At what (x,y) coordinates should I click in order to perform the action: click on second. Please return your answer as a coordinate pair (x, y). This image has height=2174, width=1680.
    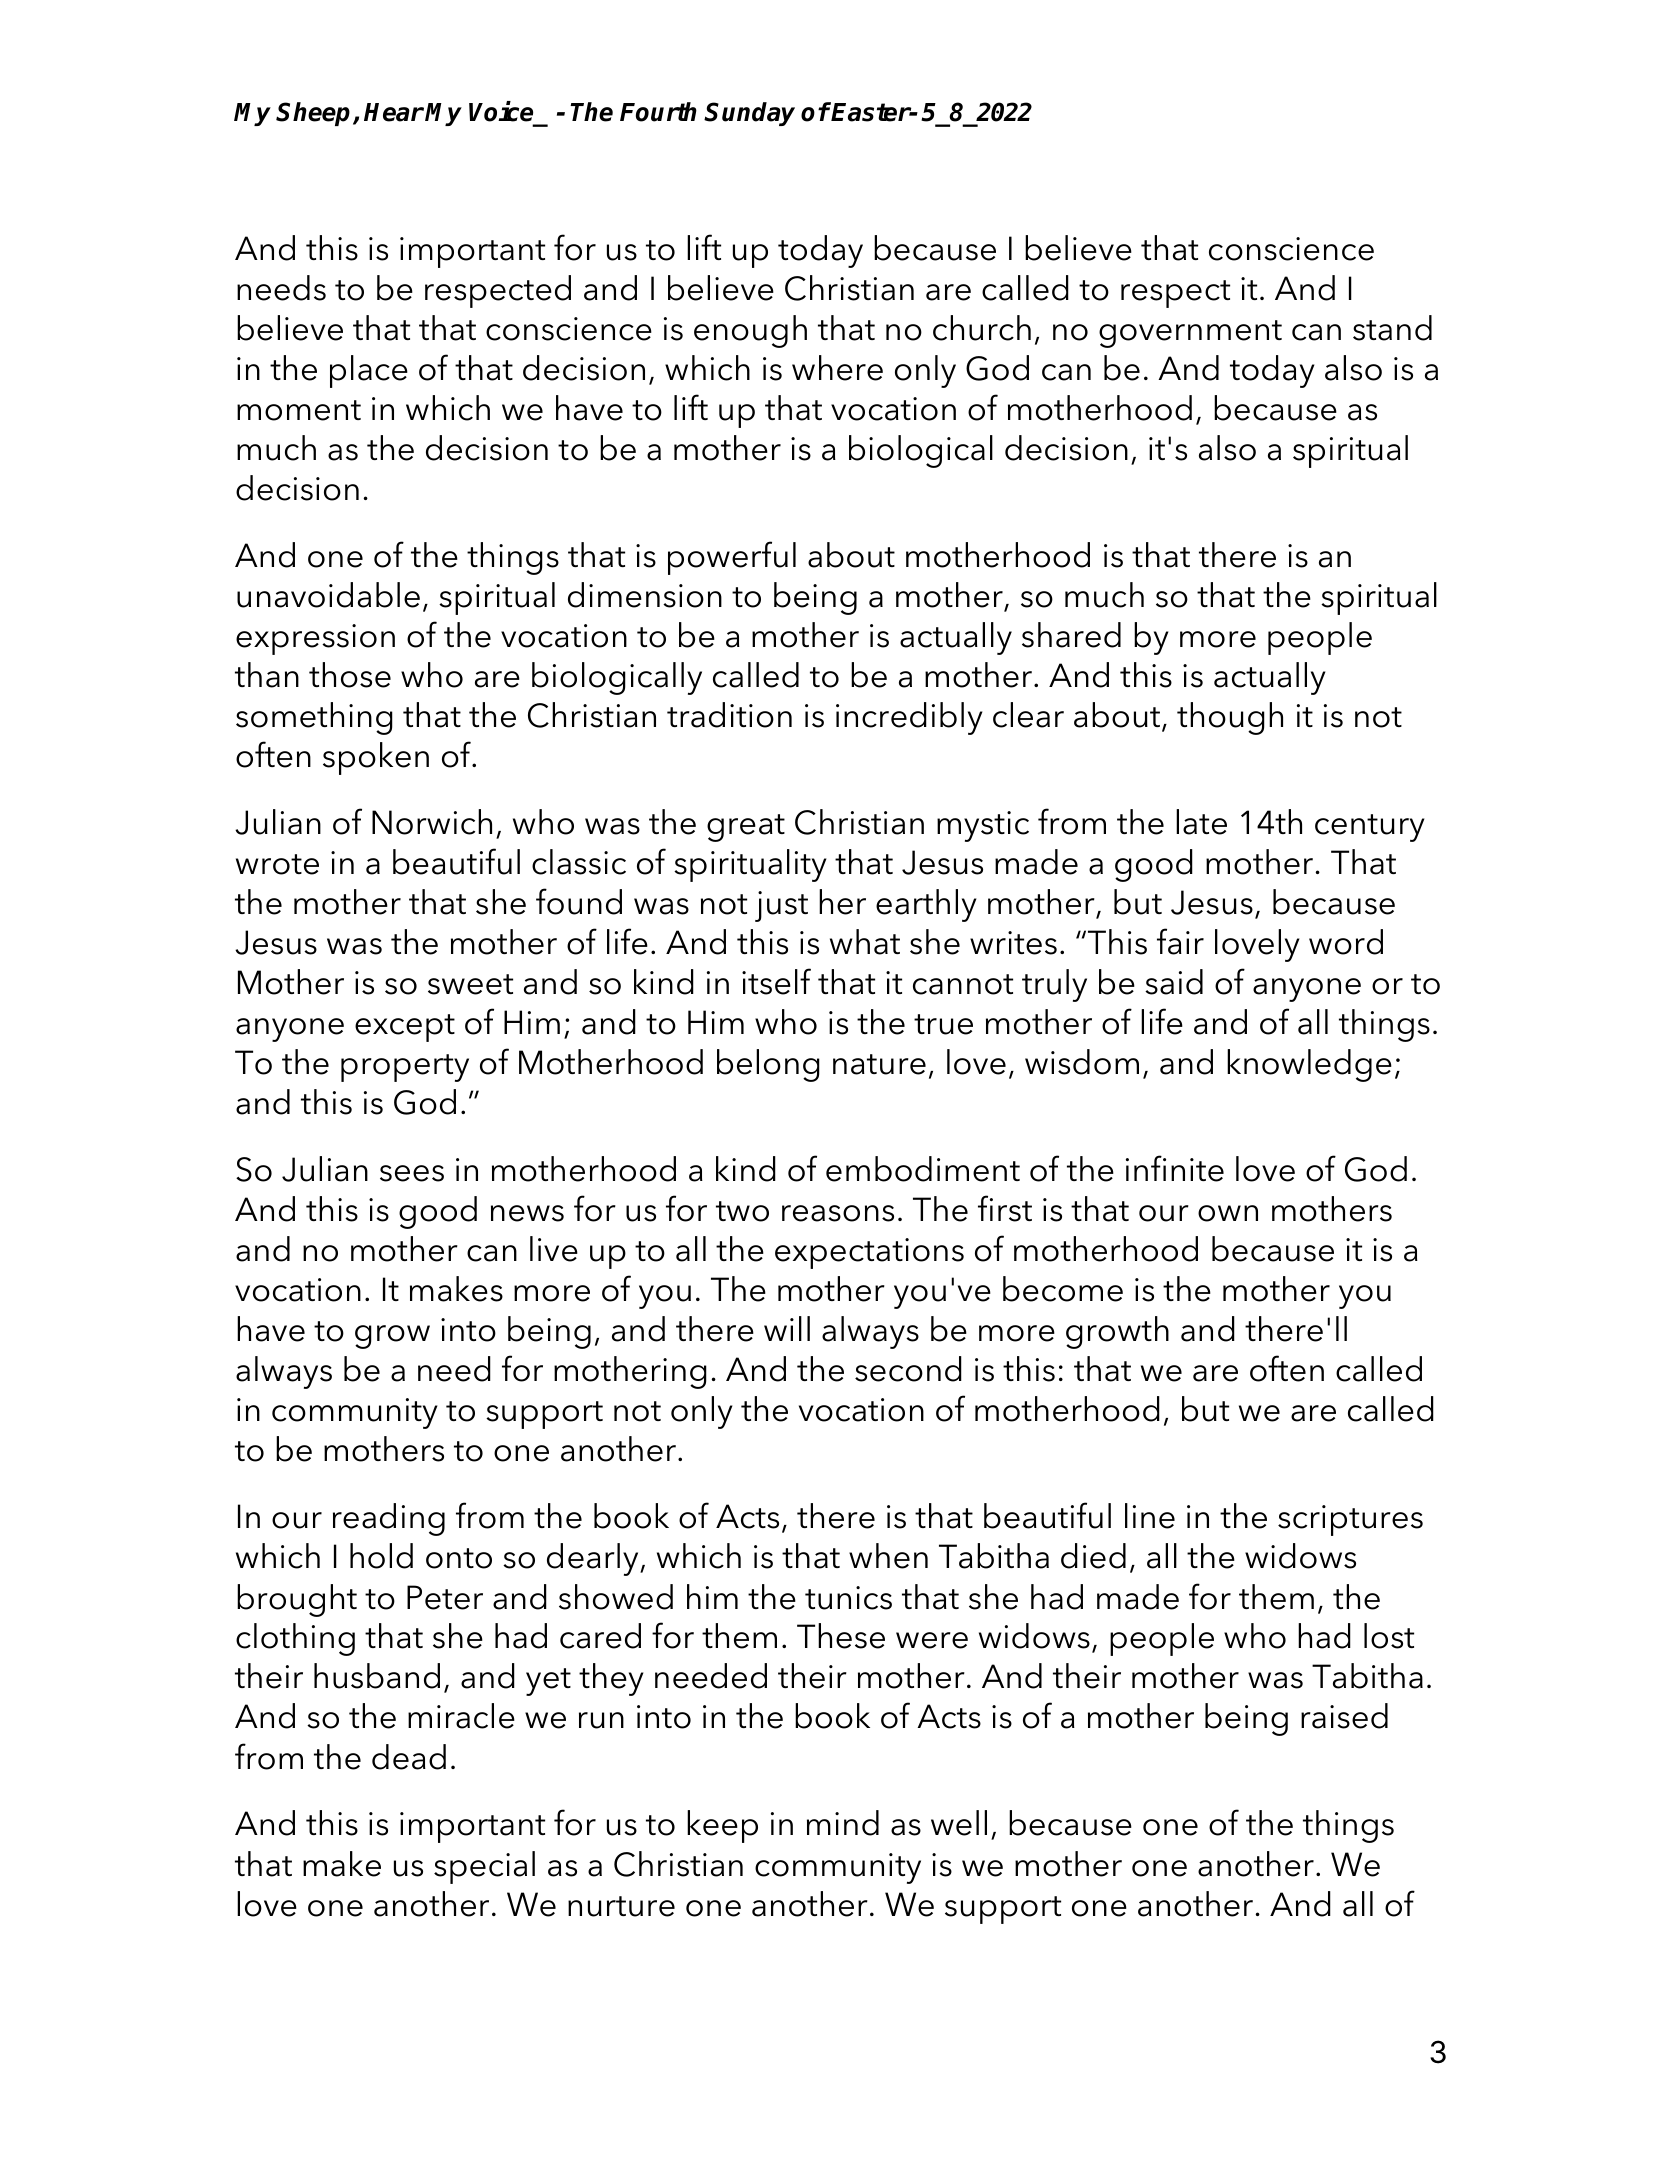
    Looking at the image, I should click on (908, 1369).
